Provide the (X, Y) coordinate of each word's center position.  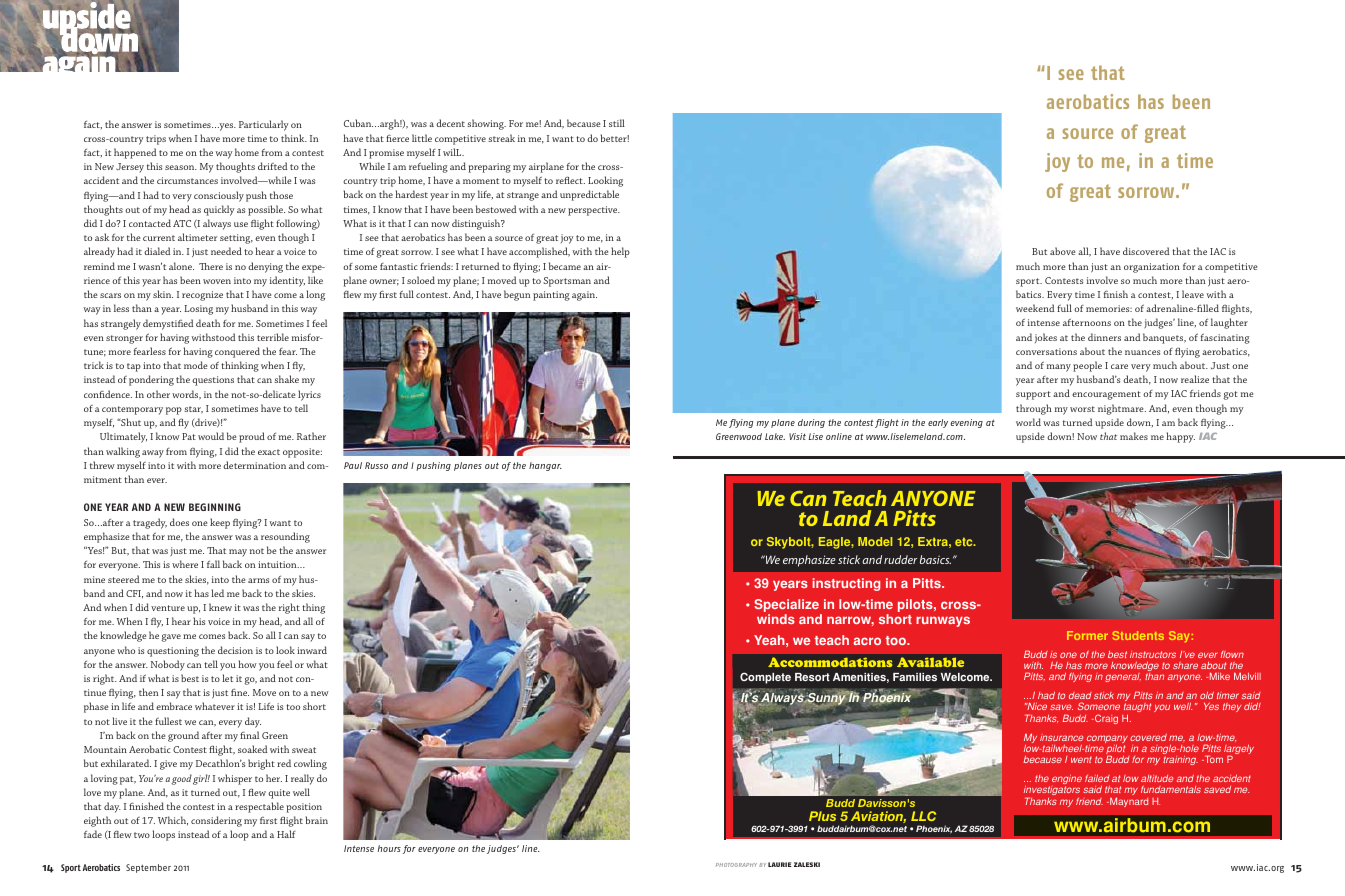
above (1062, 251)
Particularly (264, 125)
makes (1134, 436)
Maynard (1128, 802)
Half (286, 834)
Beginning (215, 507)
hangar (545, 466)
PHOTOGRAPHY (736, 865)
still (617, 123)
